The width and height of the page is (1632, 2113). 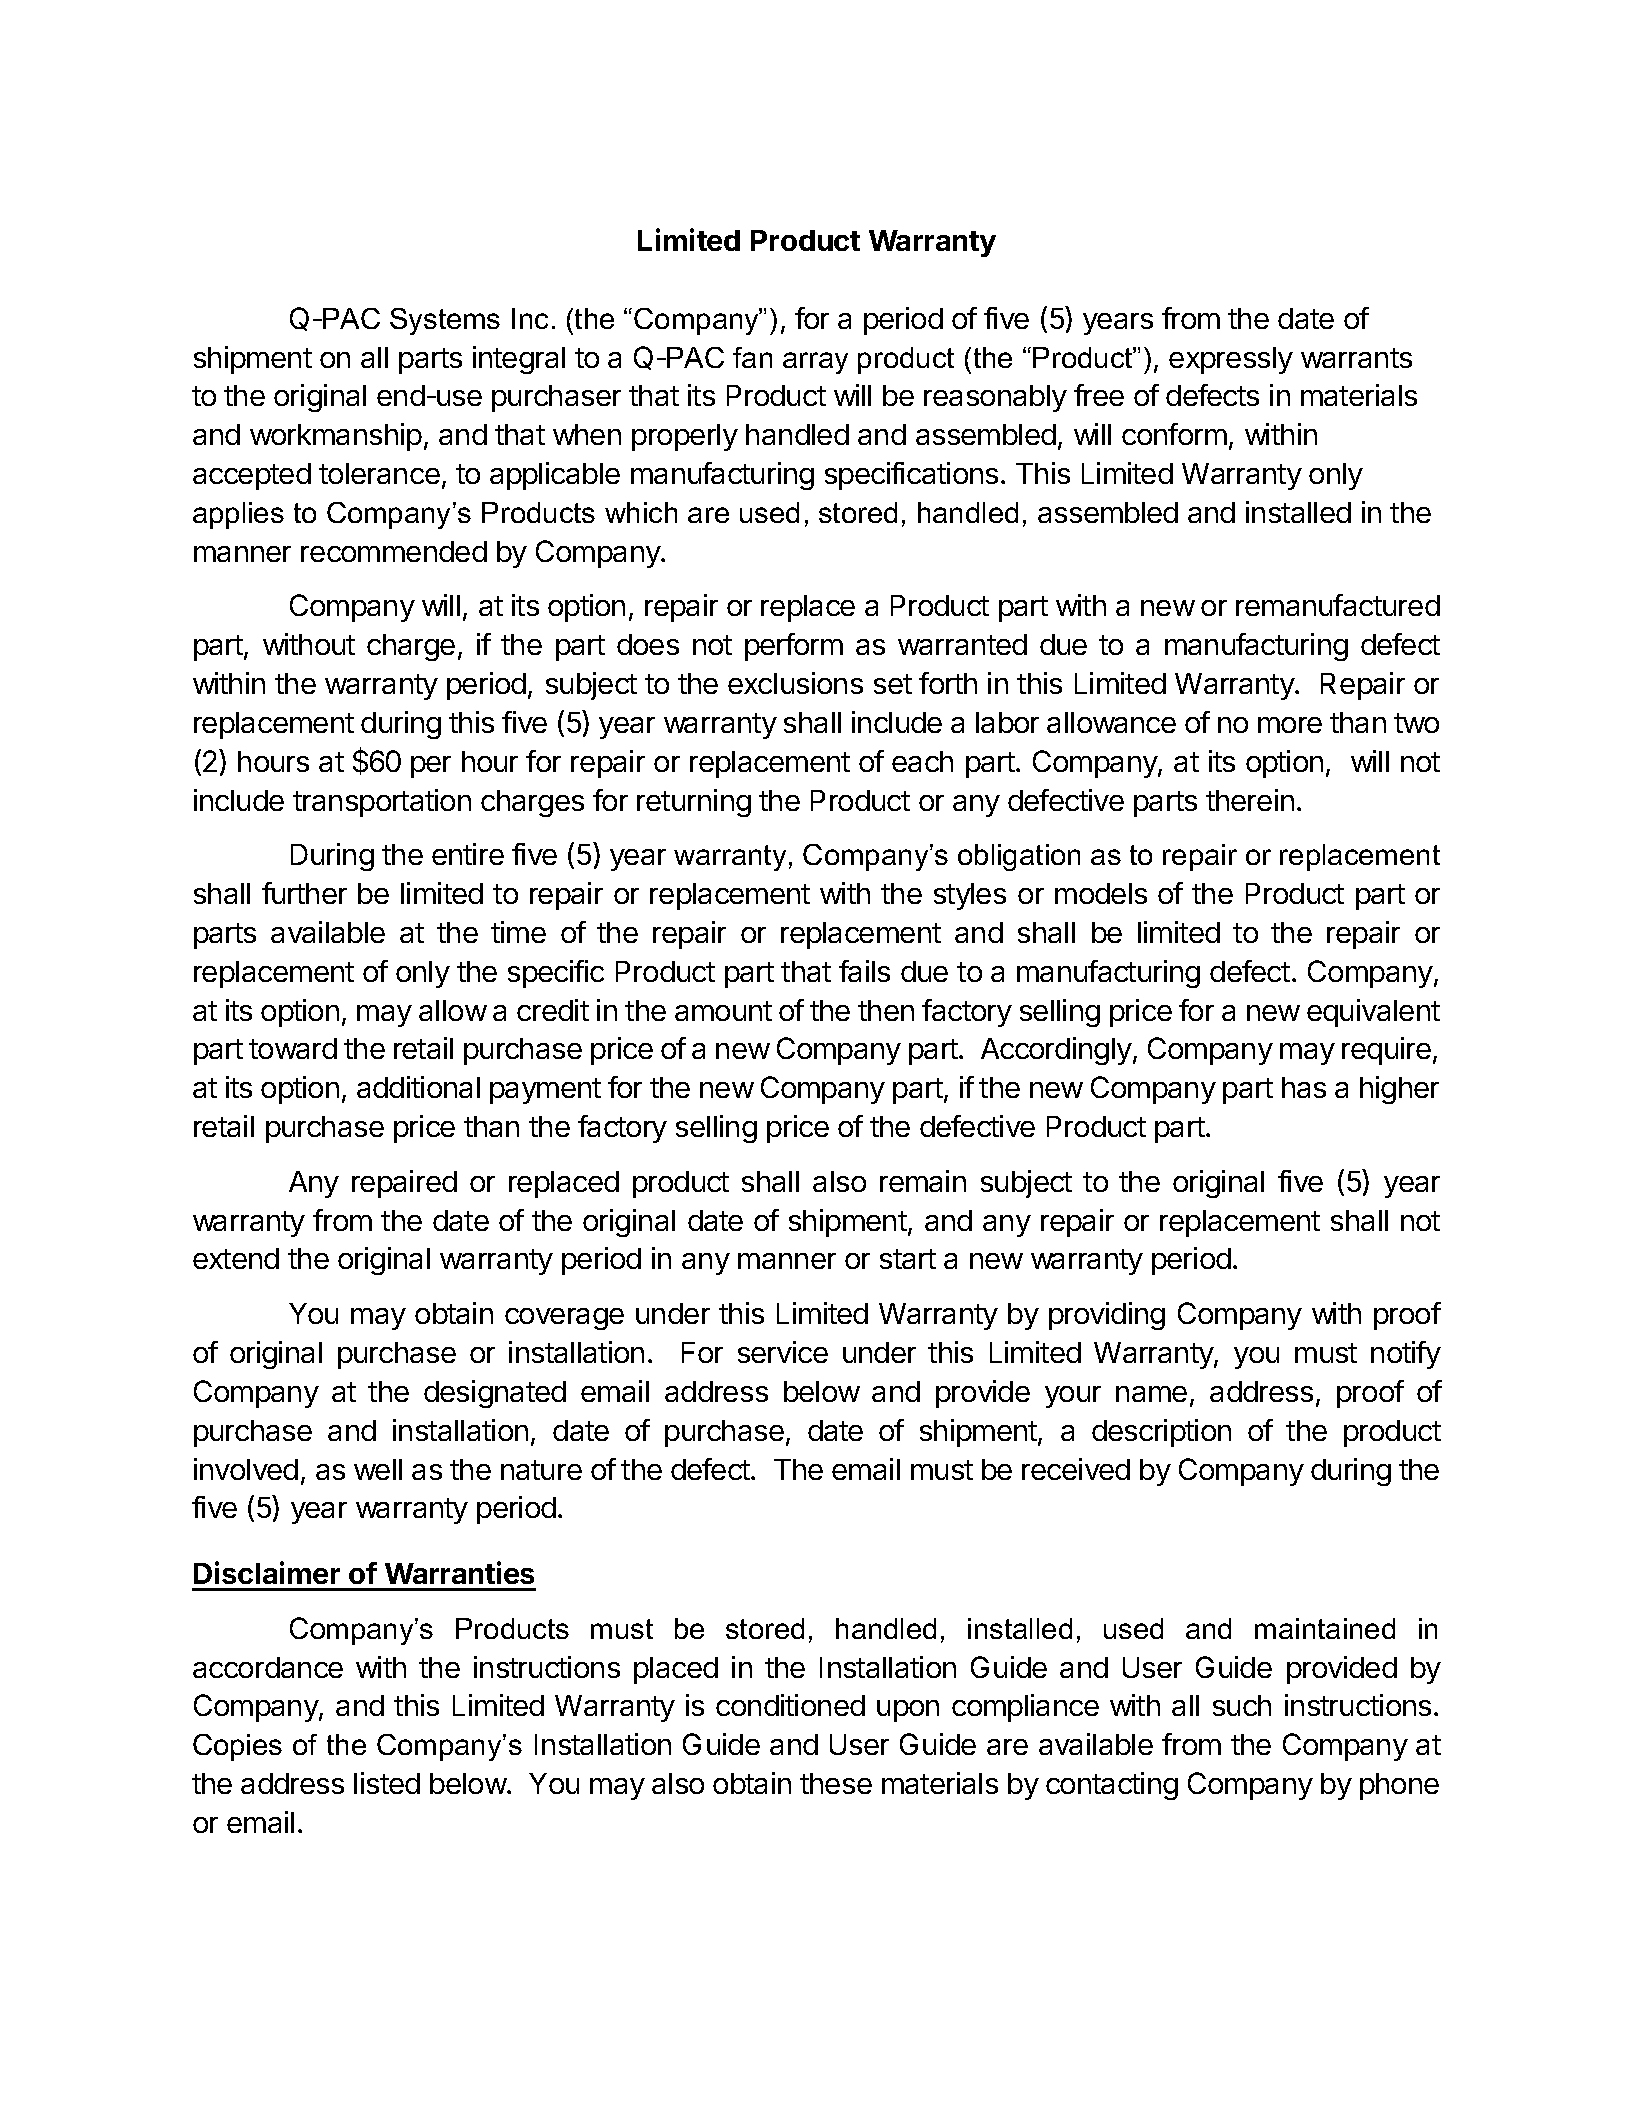 I want to click on returning, so click(x=694, y=803).
